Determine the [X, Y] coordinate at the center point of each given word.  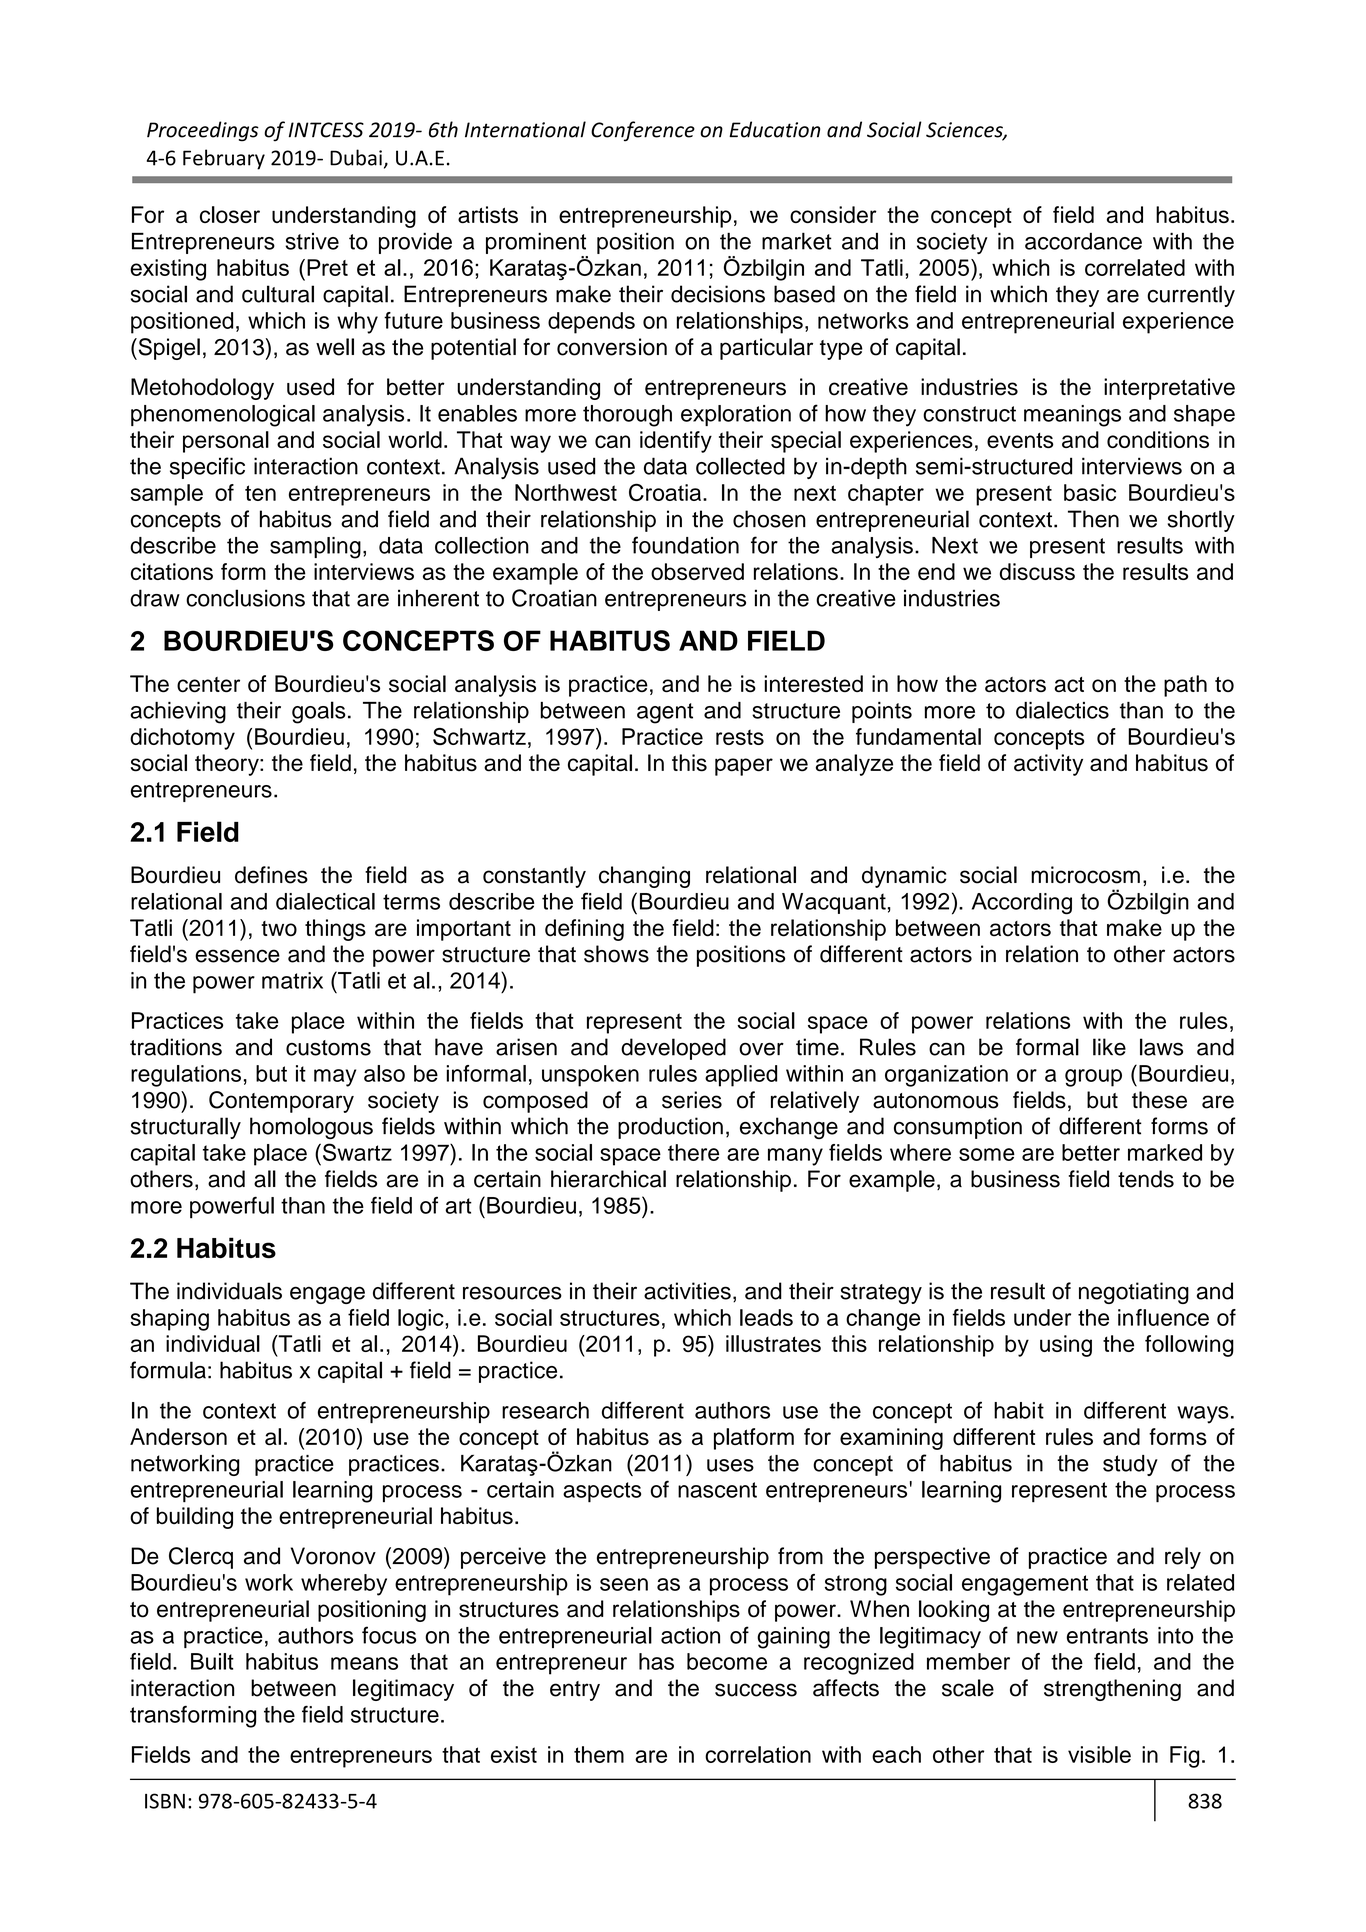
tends [1146, 1179]
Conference [643, 131]
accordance [1083, 241]
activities [687, 1291]
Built [212, 1661]
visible [1099, 1754]
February [224, 159]
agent [665, 713]
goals [318, 712]
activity [1048, 765]
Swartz [357, 1152]
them [599, 1754]
